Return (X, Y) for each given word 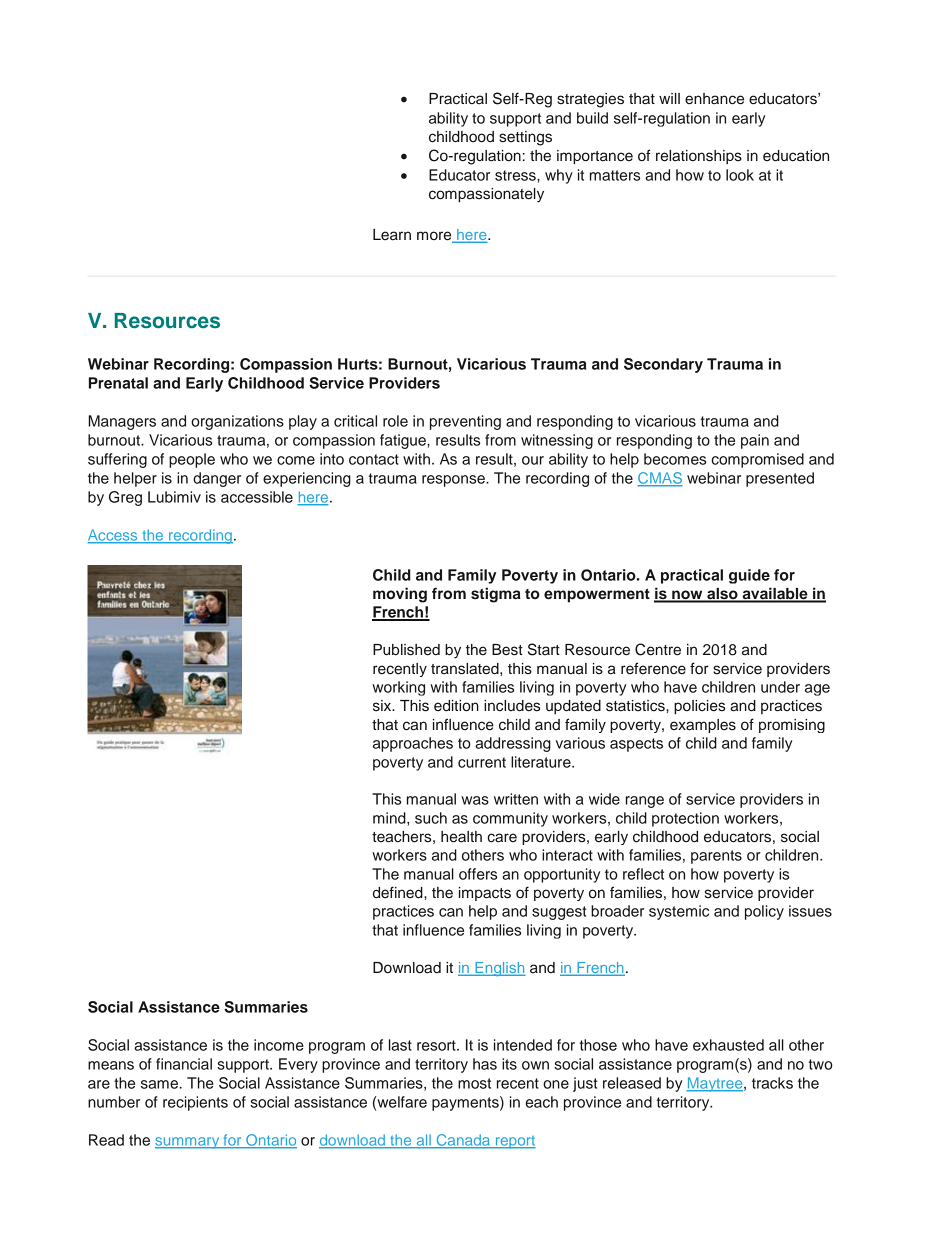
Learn (392, 235)
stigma (496, 595)
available (775, 594)
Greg (125, 498)
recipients (195, 1103)
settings (525, 138)
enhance (714, 99)
